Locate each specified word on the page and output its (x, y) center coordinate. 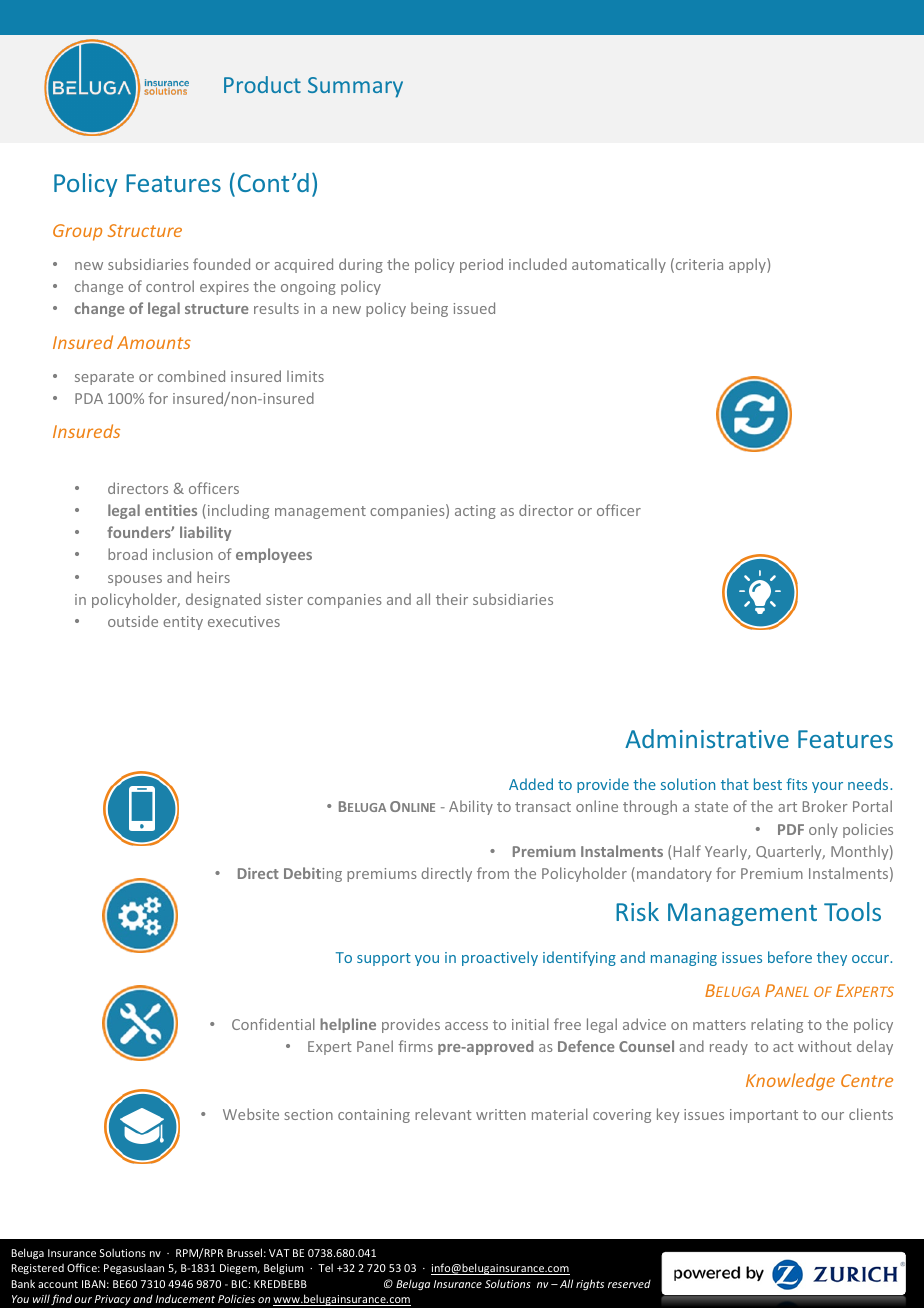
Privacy (113, 1300)
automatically (619, 265)
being (429, 309)
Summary (355, 87)
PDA (89, 398)
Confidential (273, 1024)
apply (748, 265)
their (452, 599)
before (790, 957)
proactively (500, 958)
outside (133, 621)
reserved (629, 1284)
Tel (325, 1267)
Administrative (707, 738)
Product (262, 84)
